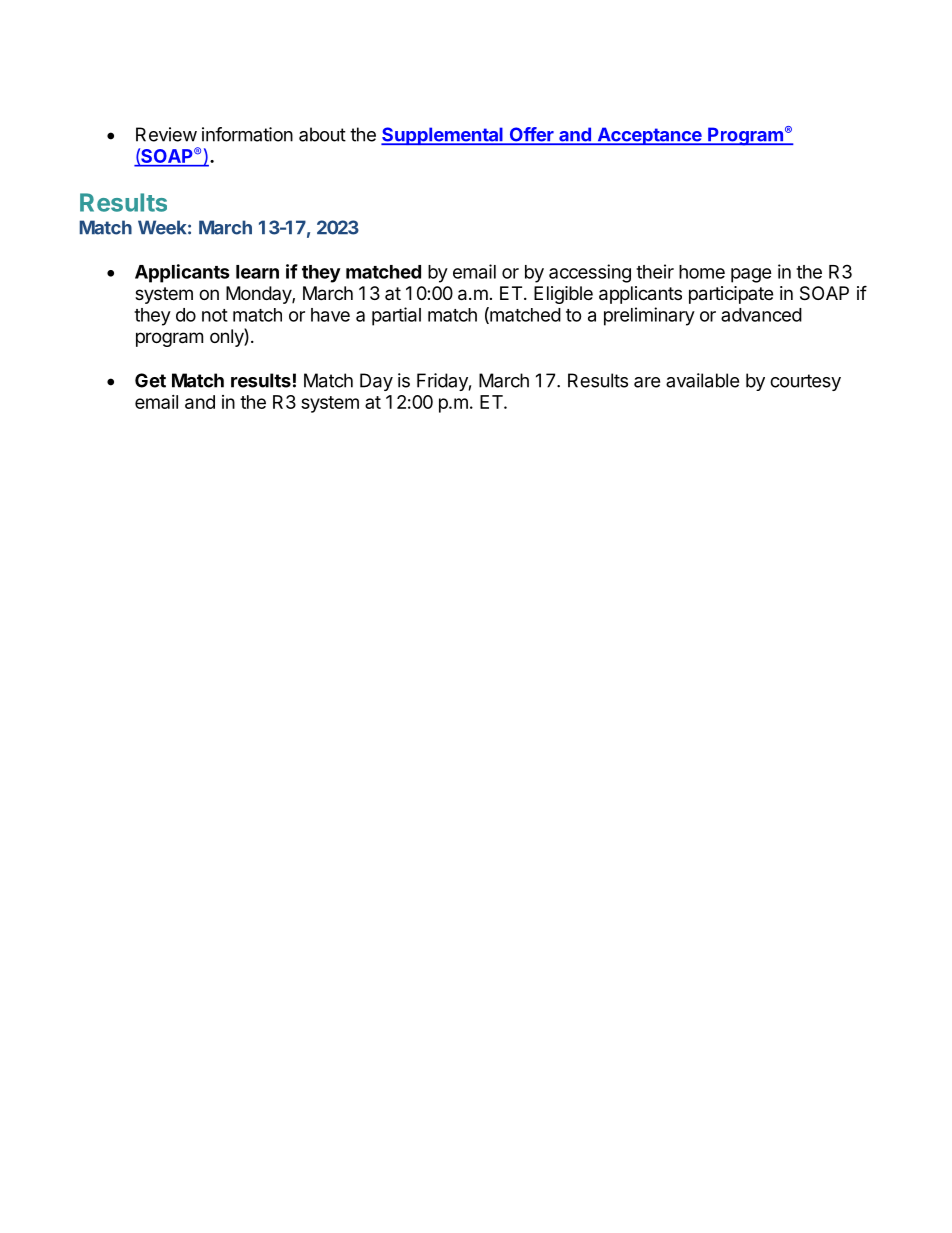  Describe the element at coordinates (150, 380) in the screenshot. I see `Get` at that location.
